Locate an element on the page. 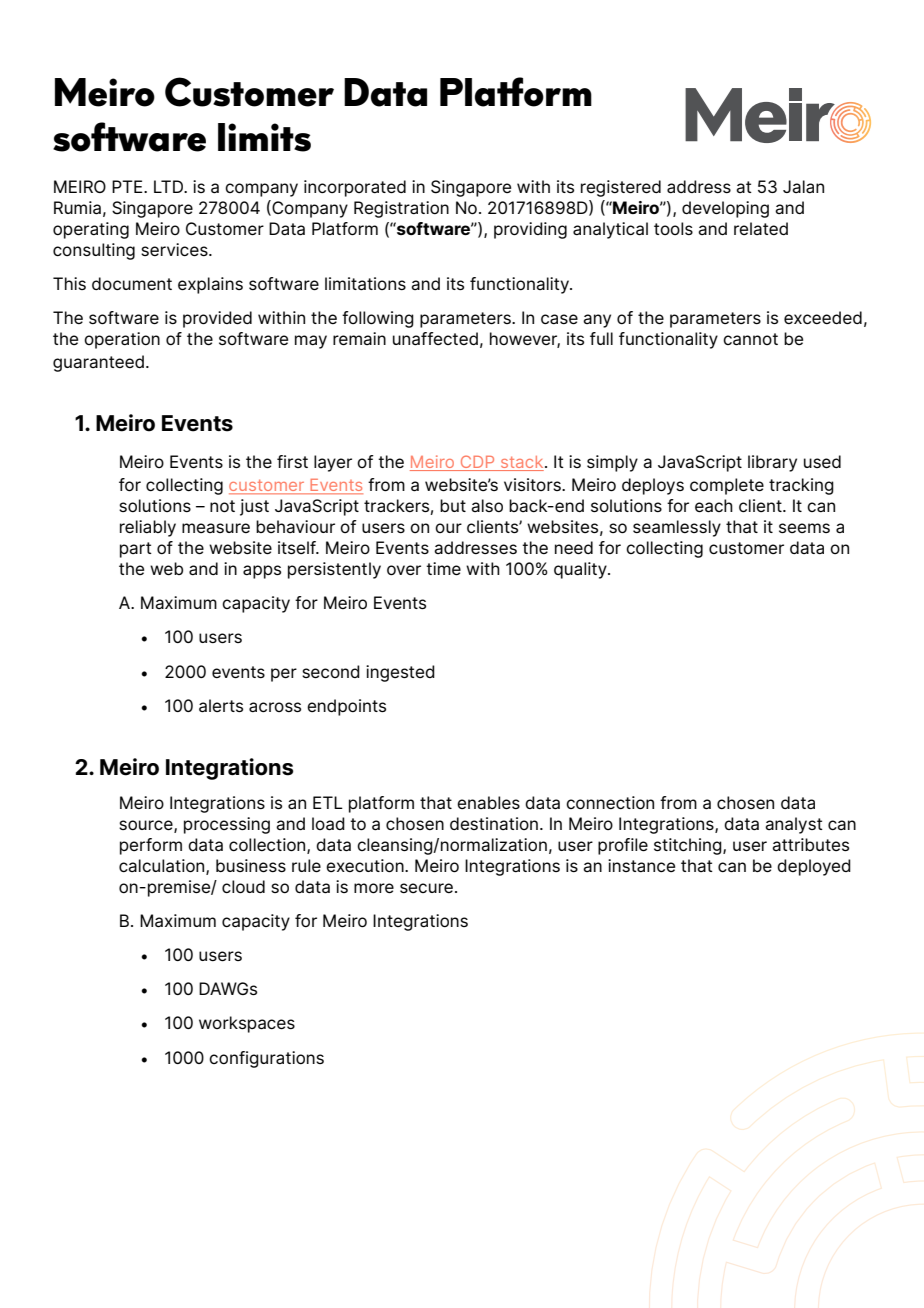 This page has height=1308, width=924. part is located at coordinates (136, 550).
